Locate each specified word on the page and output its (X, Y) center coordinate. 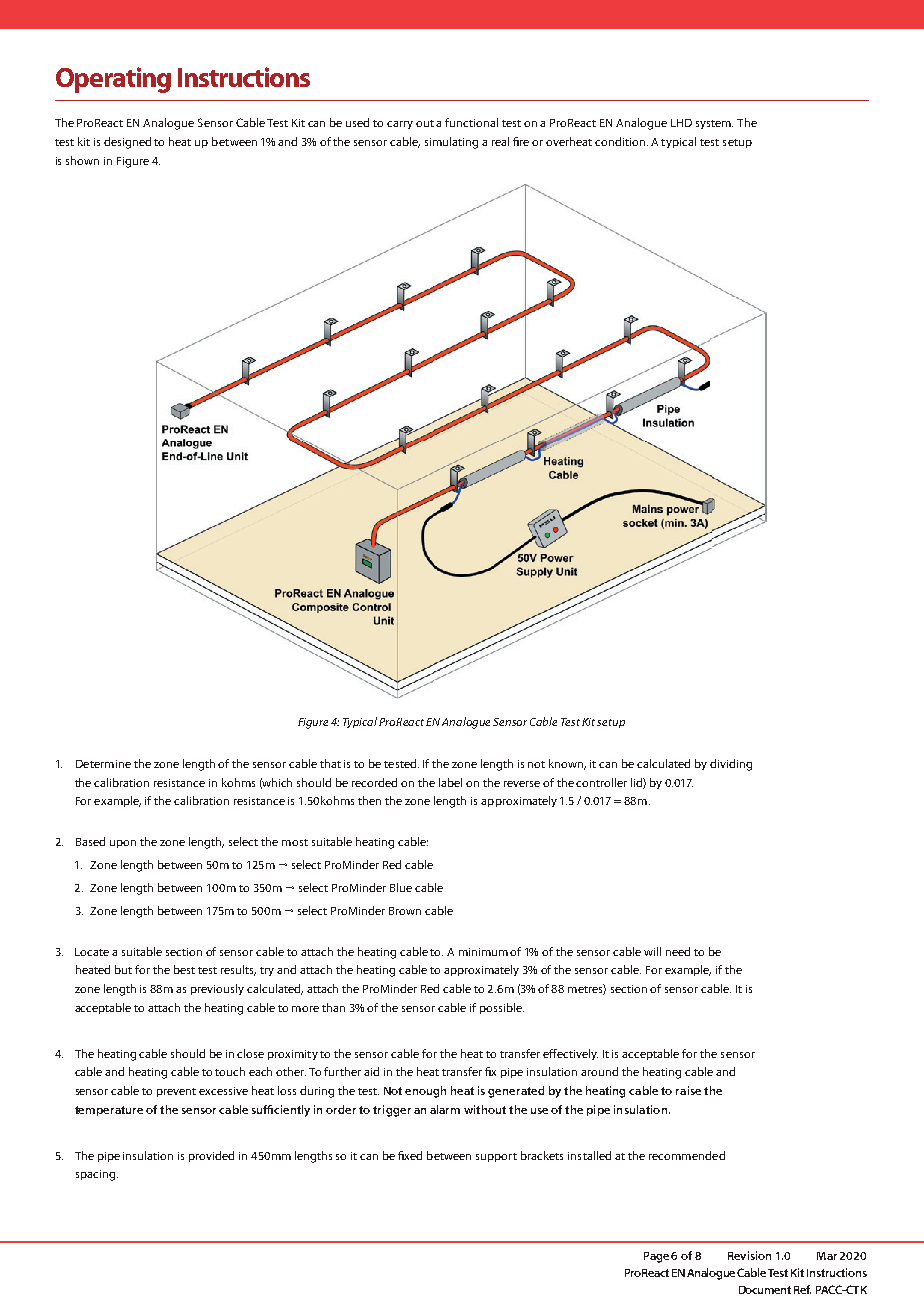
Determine (103, 764)
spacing (95, 1175)
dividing (731, 765)
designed (127, 143)
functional (471, 122)
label (450, 782)
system (714, 124)
